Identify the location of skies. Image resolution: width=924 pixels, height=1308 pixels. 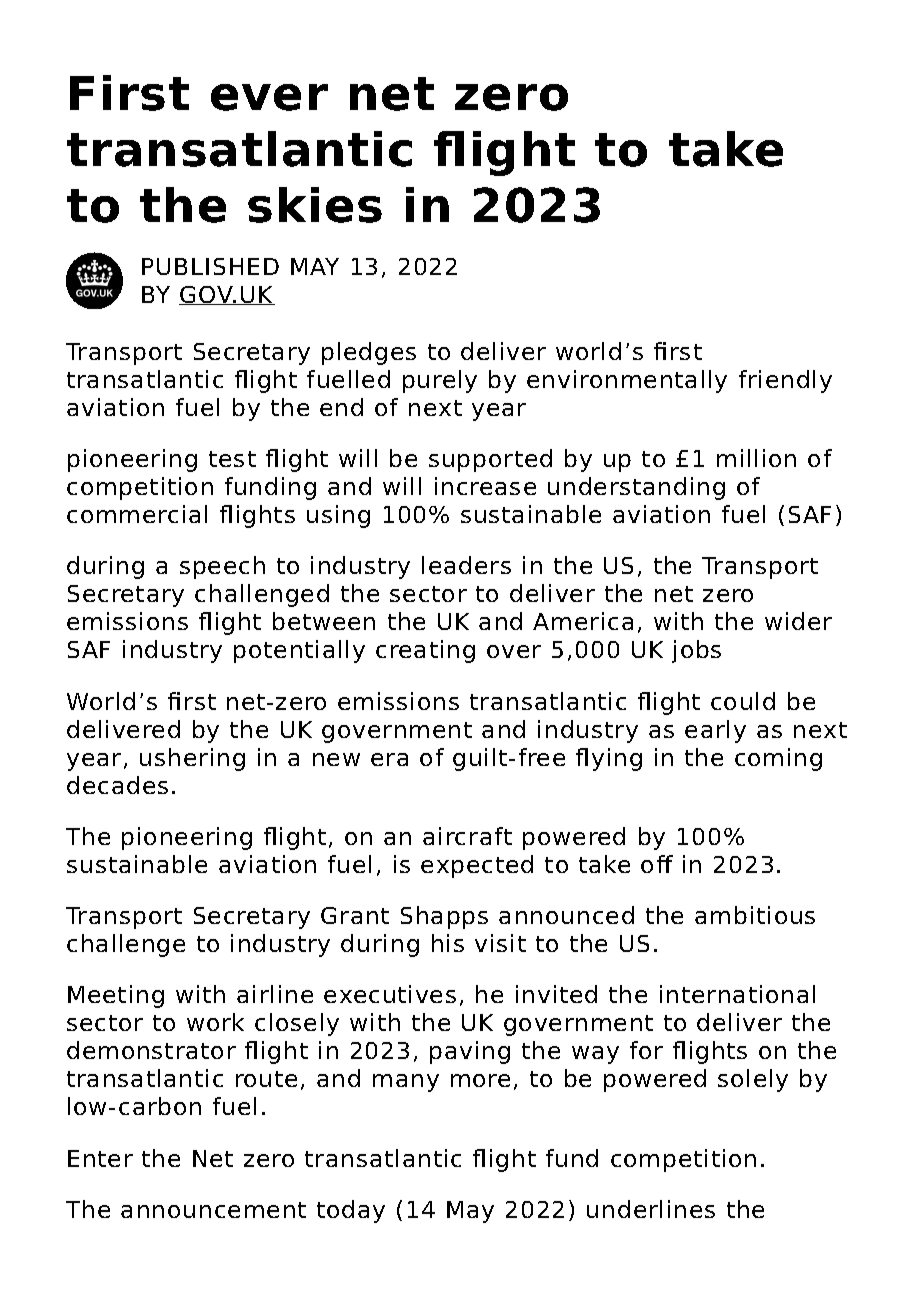
(315, 205).
